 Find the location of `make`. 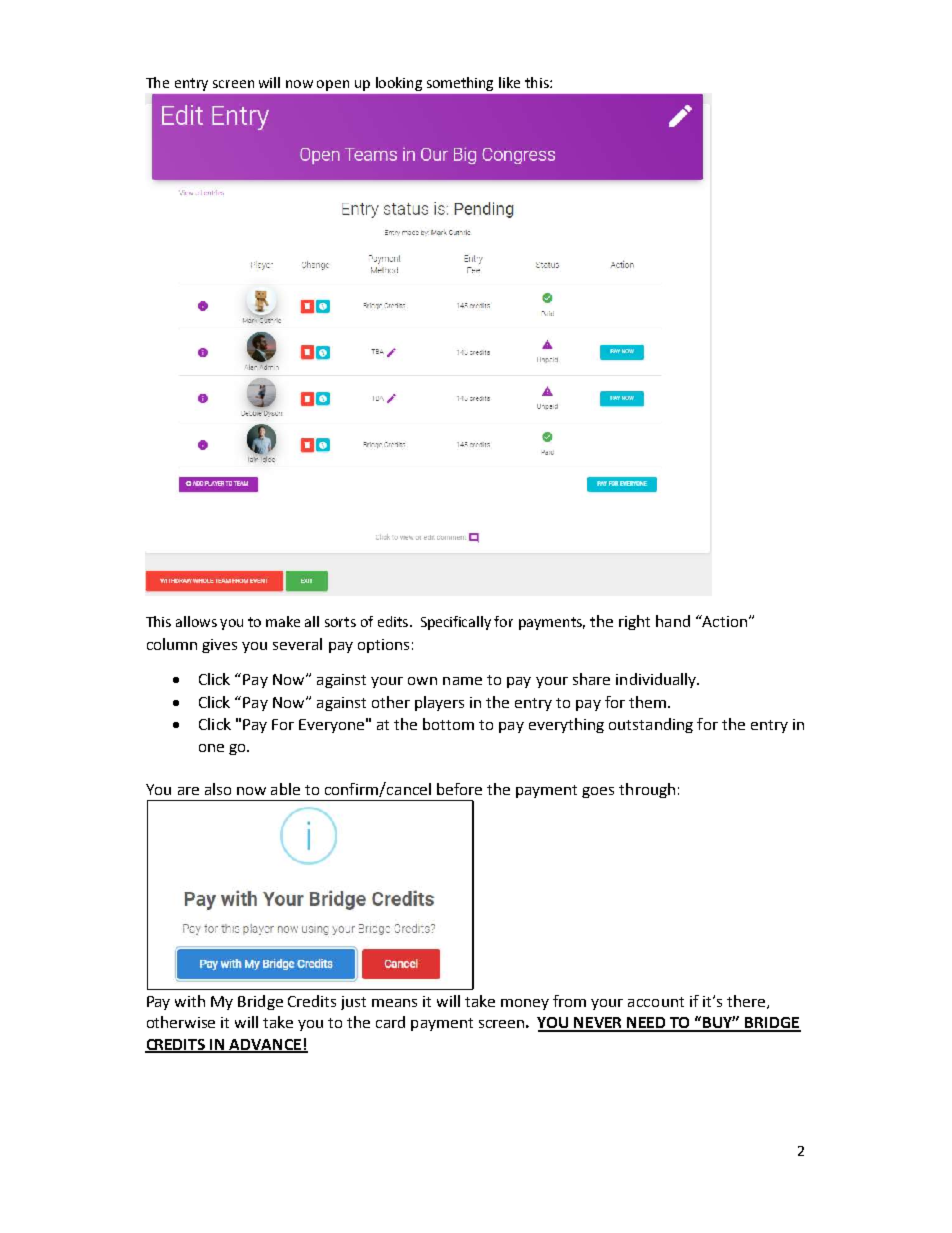

make is located at coordinates (283, 621).
